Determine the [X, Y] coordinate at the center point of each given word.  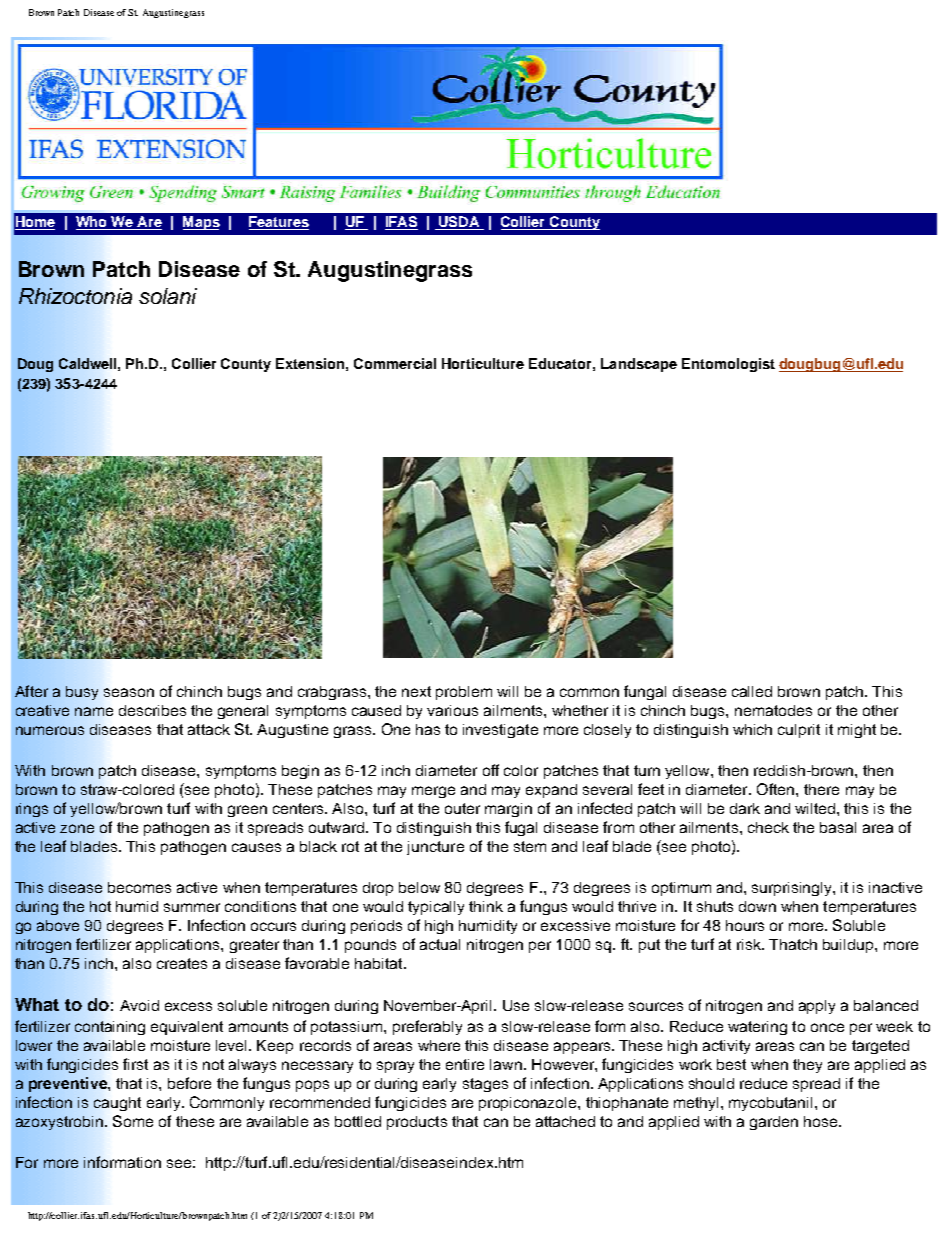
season [129, 692]
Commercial [395, 363]
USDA [459, 223]
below [419, 887]
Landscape [639, 365]
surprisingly [793, 889]
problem [464, 693]
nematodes [773, 710]
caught [117, 1104]
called [752, 691]
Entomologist [728, 365]
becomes [139, 887]
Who [93, 223]
